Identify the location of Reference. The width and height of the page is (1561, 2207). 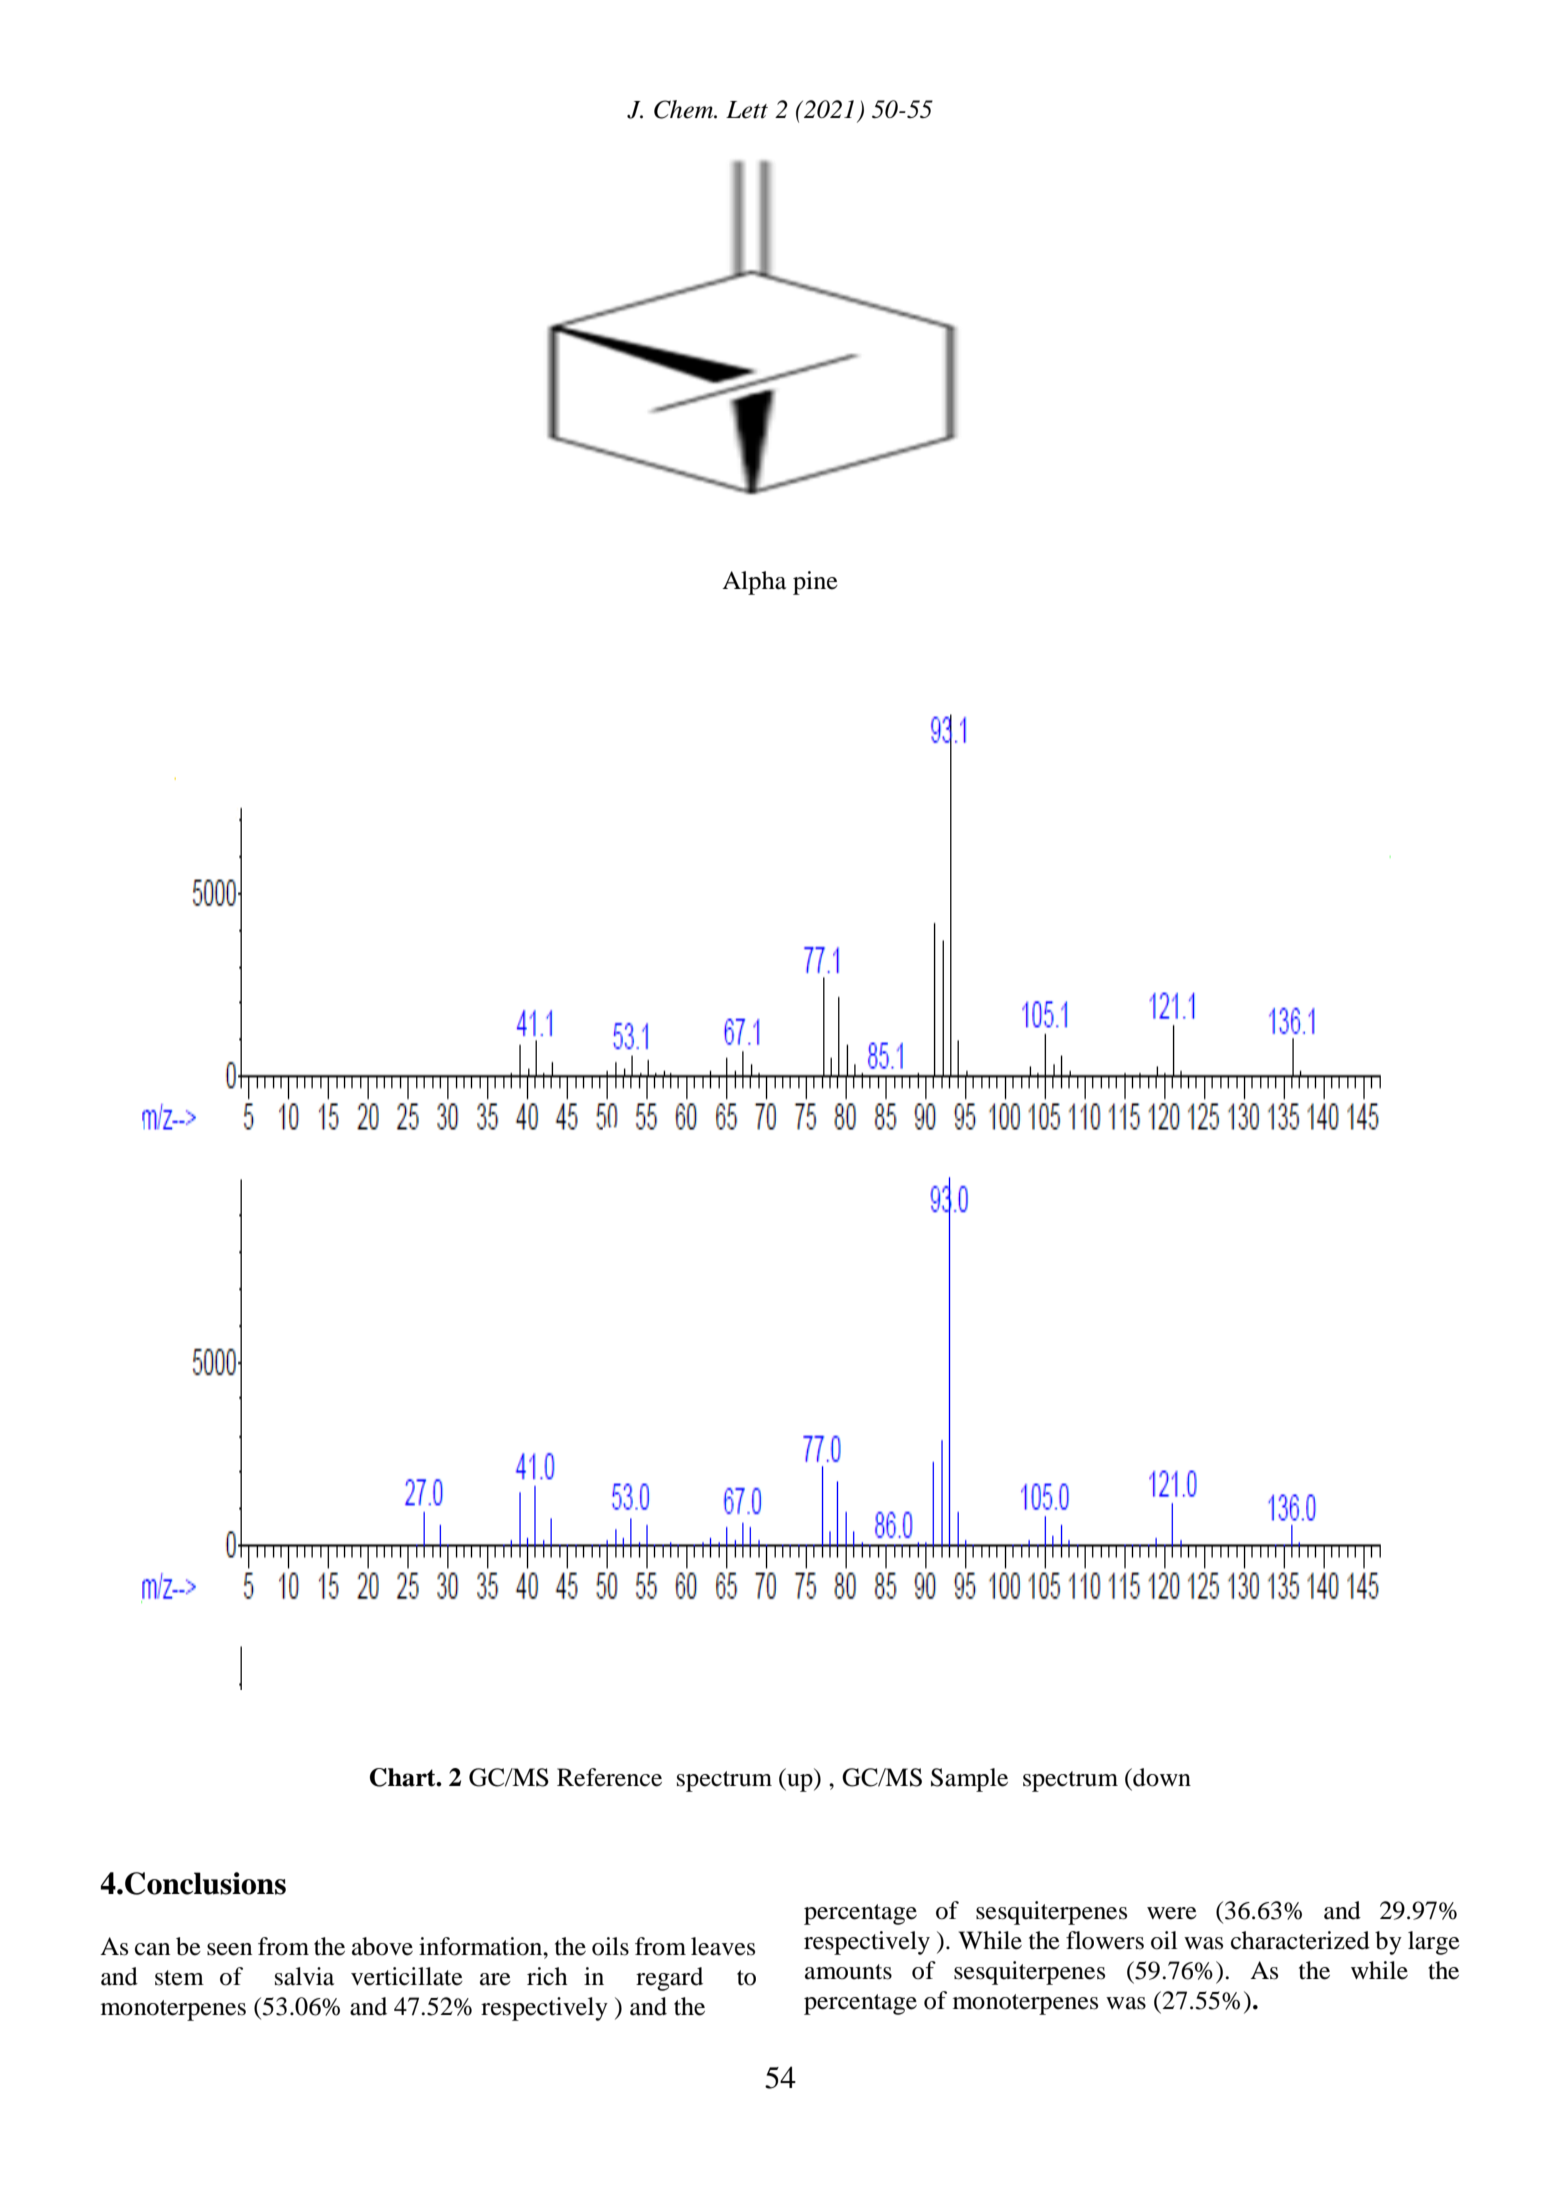
(609, 1777).
